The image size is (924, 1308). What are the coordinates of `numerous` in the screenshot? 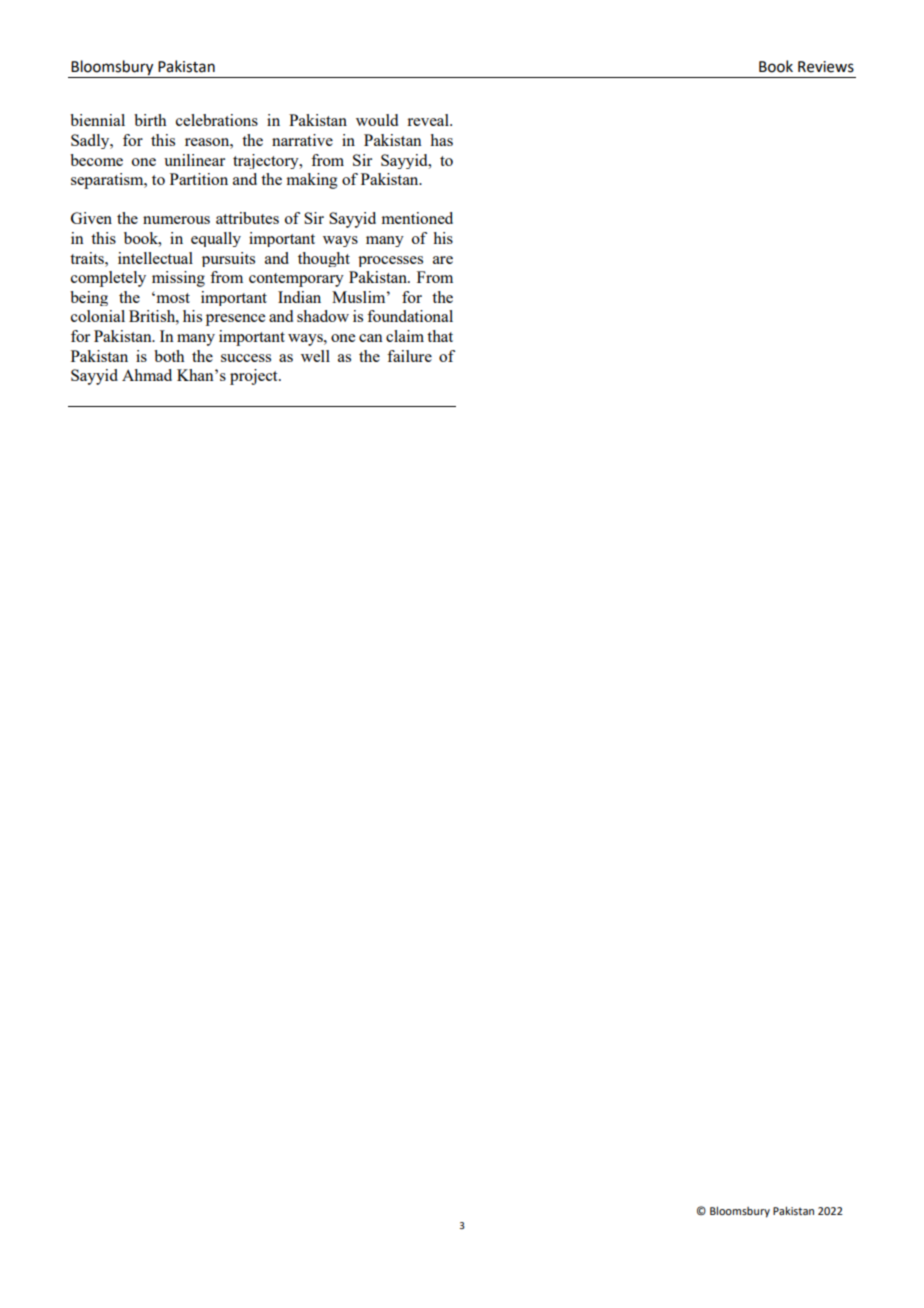 It's located at (176, 220).
